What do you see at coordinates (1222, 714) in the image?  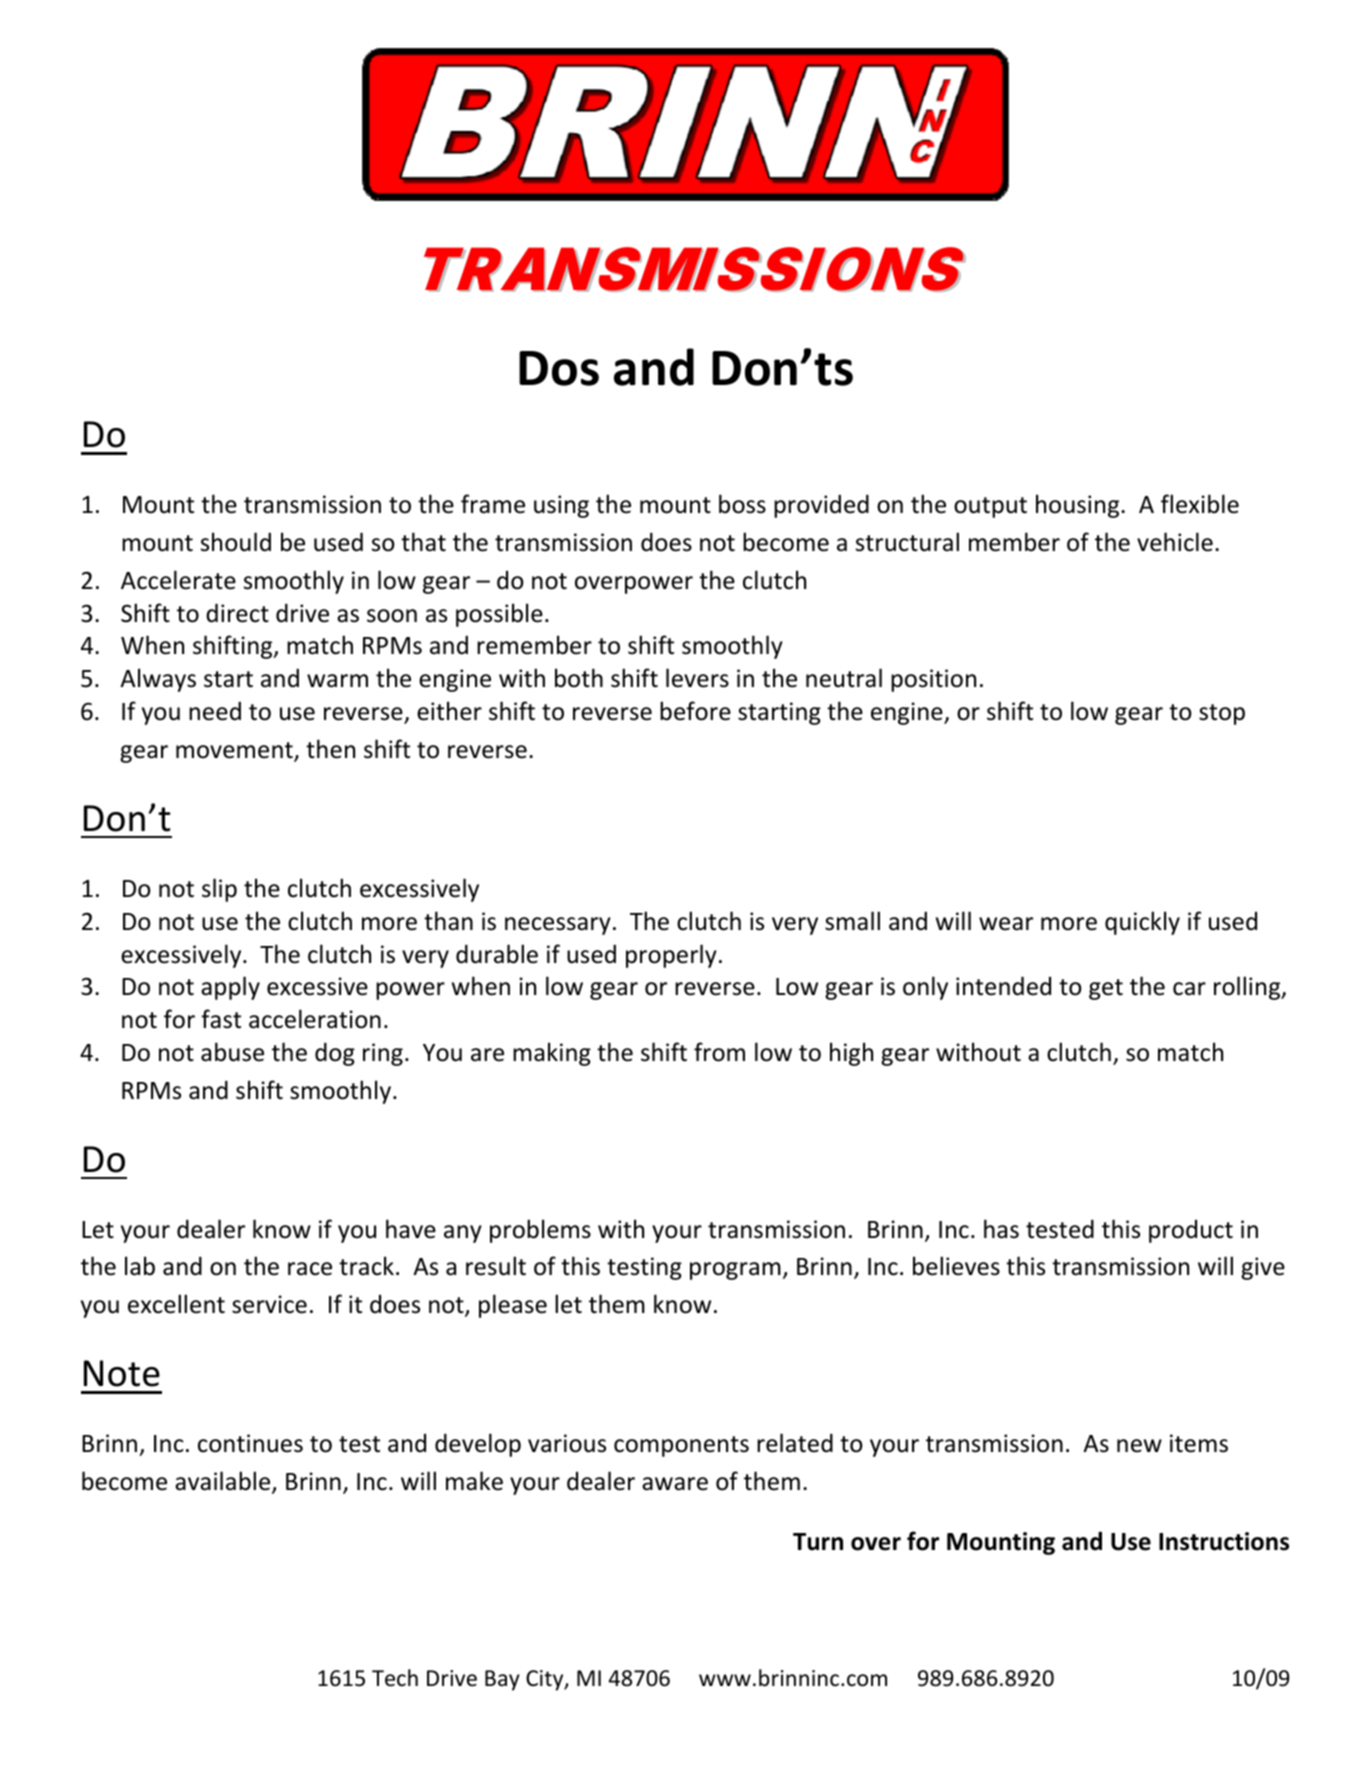 I see `stop` at bounding box center [1222, 714].
